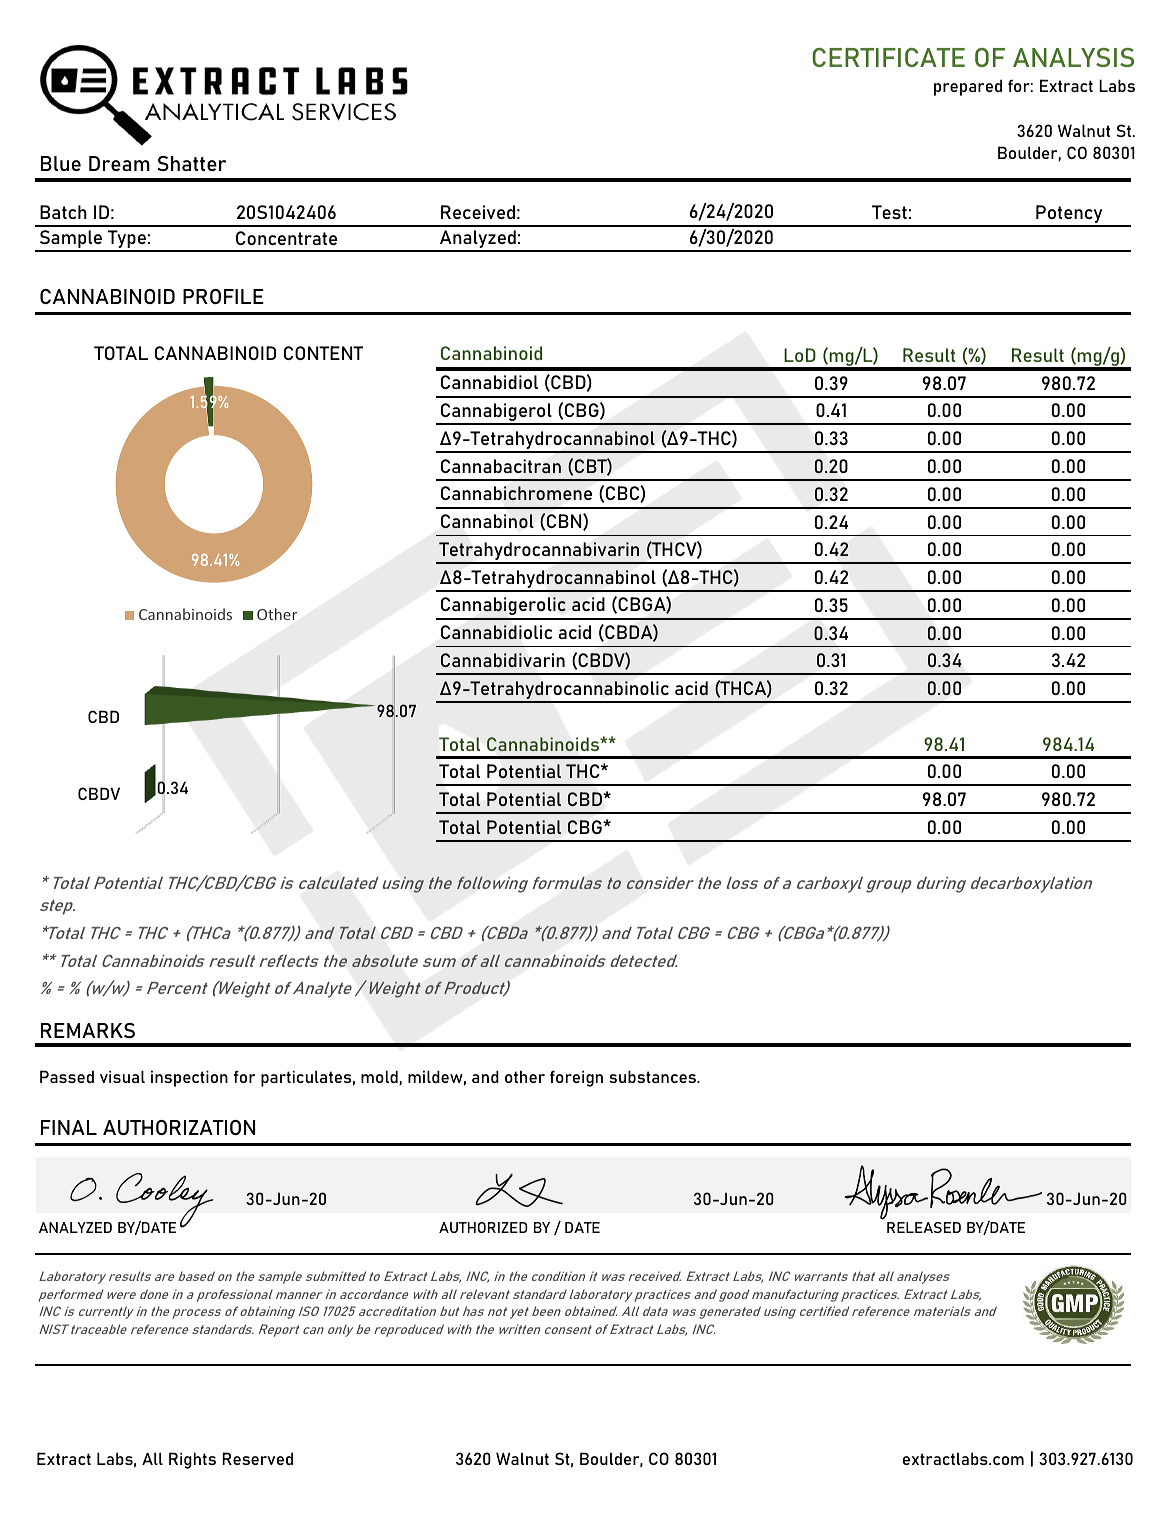 The height and width of the page is (1514, 1170). I want to click on CBN, so click(565, 522).
